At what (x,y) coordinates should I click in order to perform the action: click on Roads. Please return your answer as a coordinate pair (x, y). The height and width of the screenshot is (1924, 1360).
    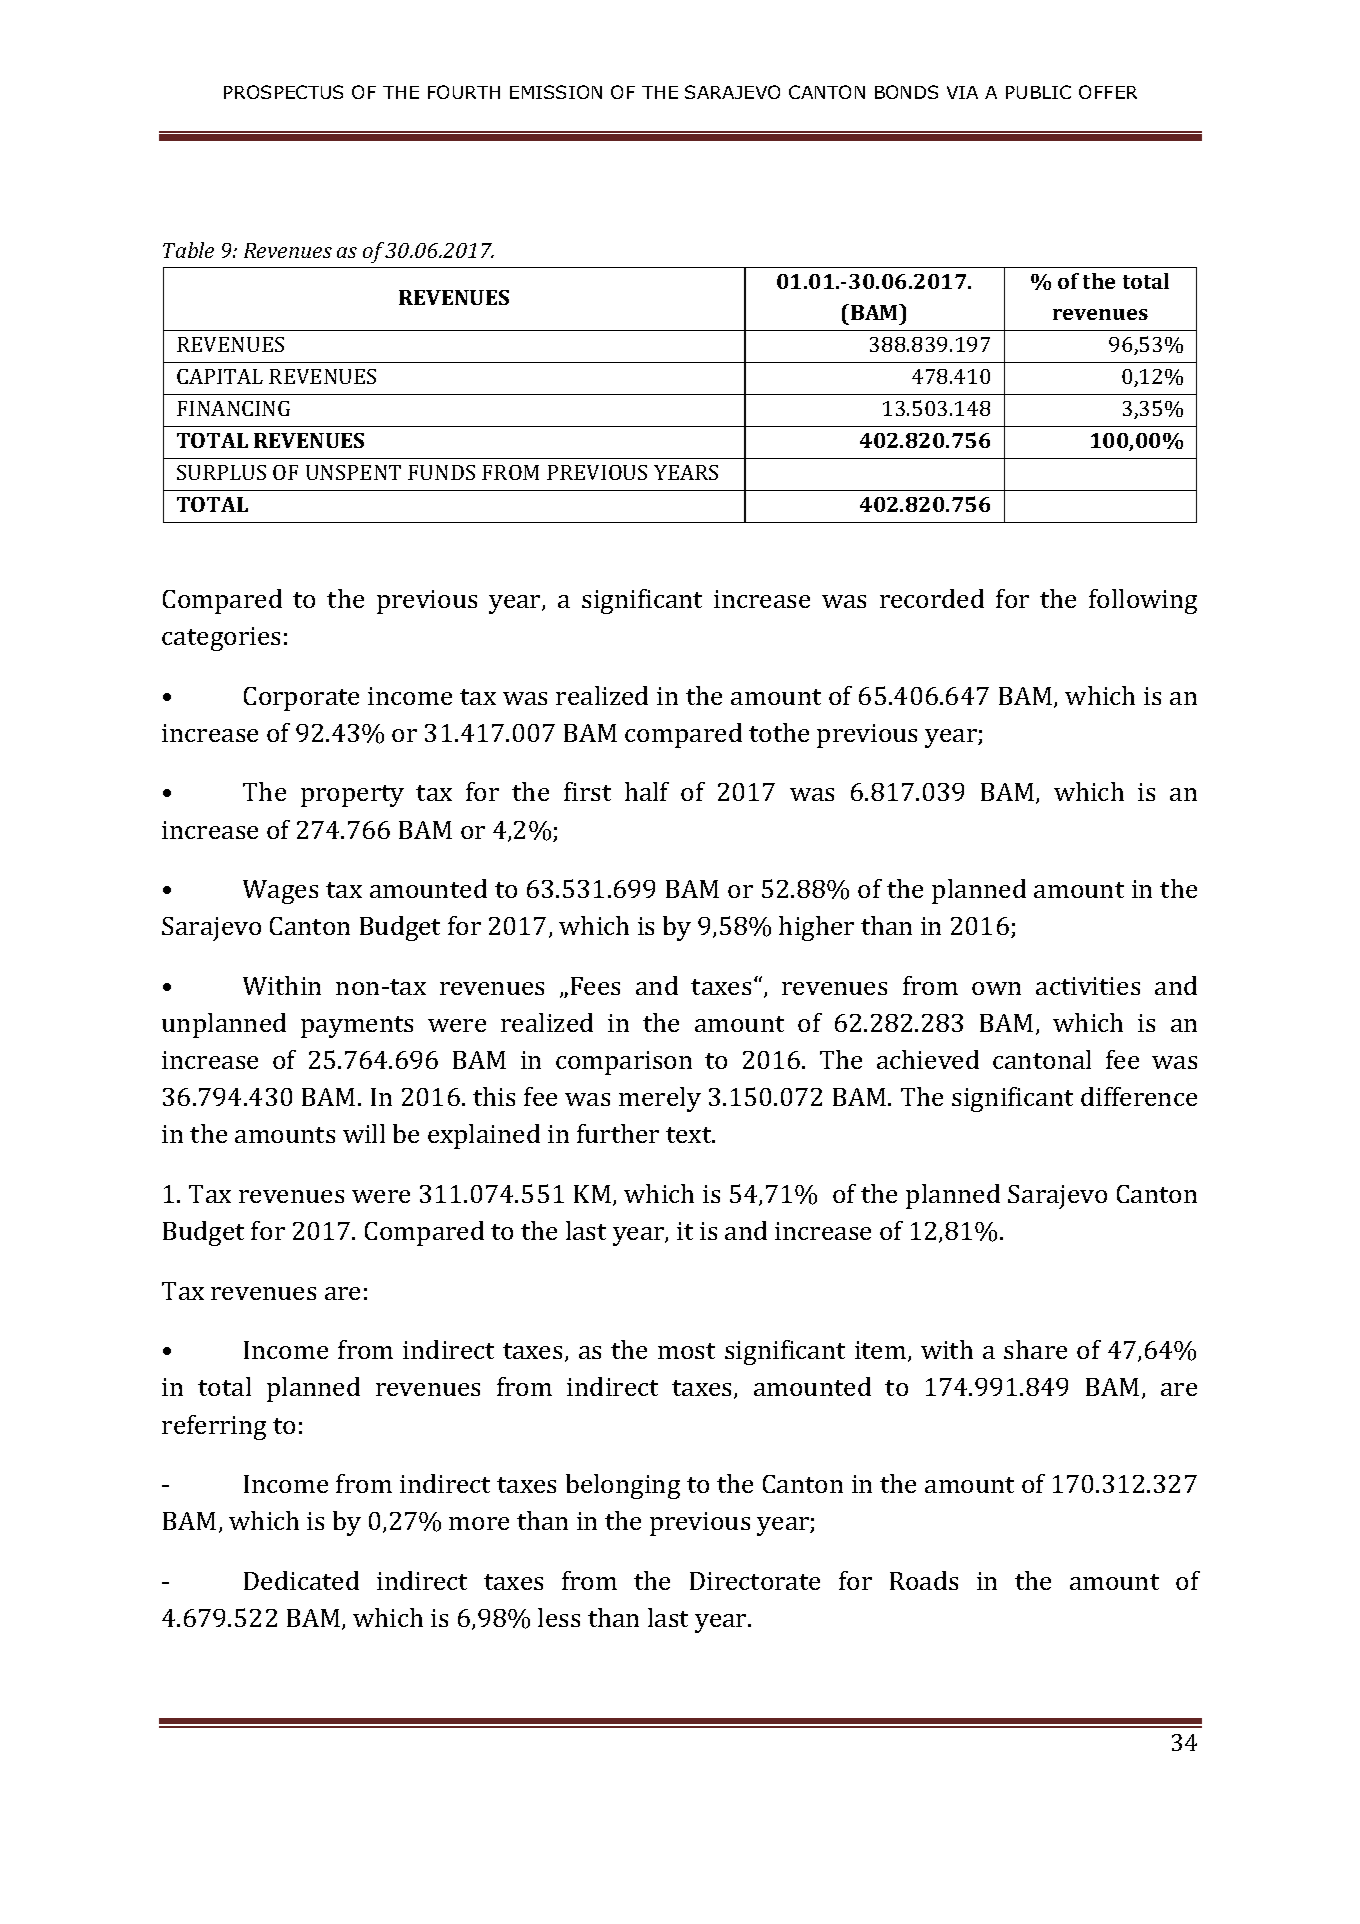
    Looking at the image, I should click on (924, 1580).
